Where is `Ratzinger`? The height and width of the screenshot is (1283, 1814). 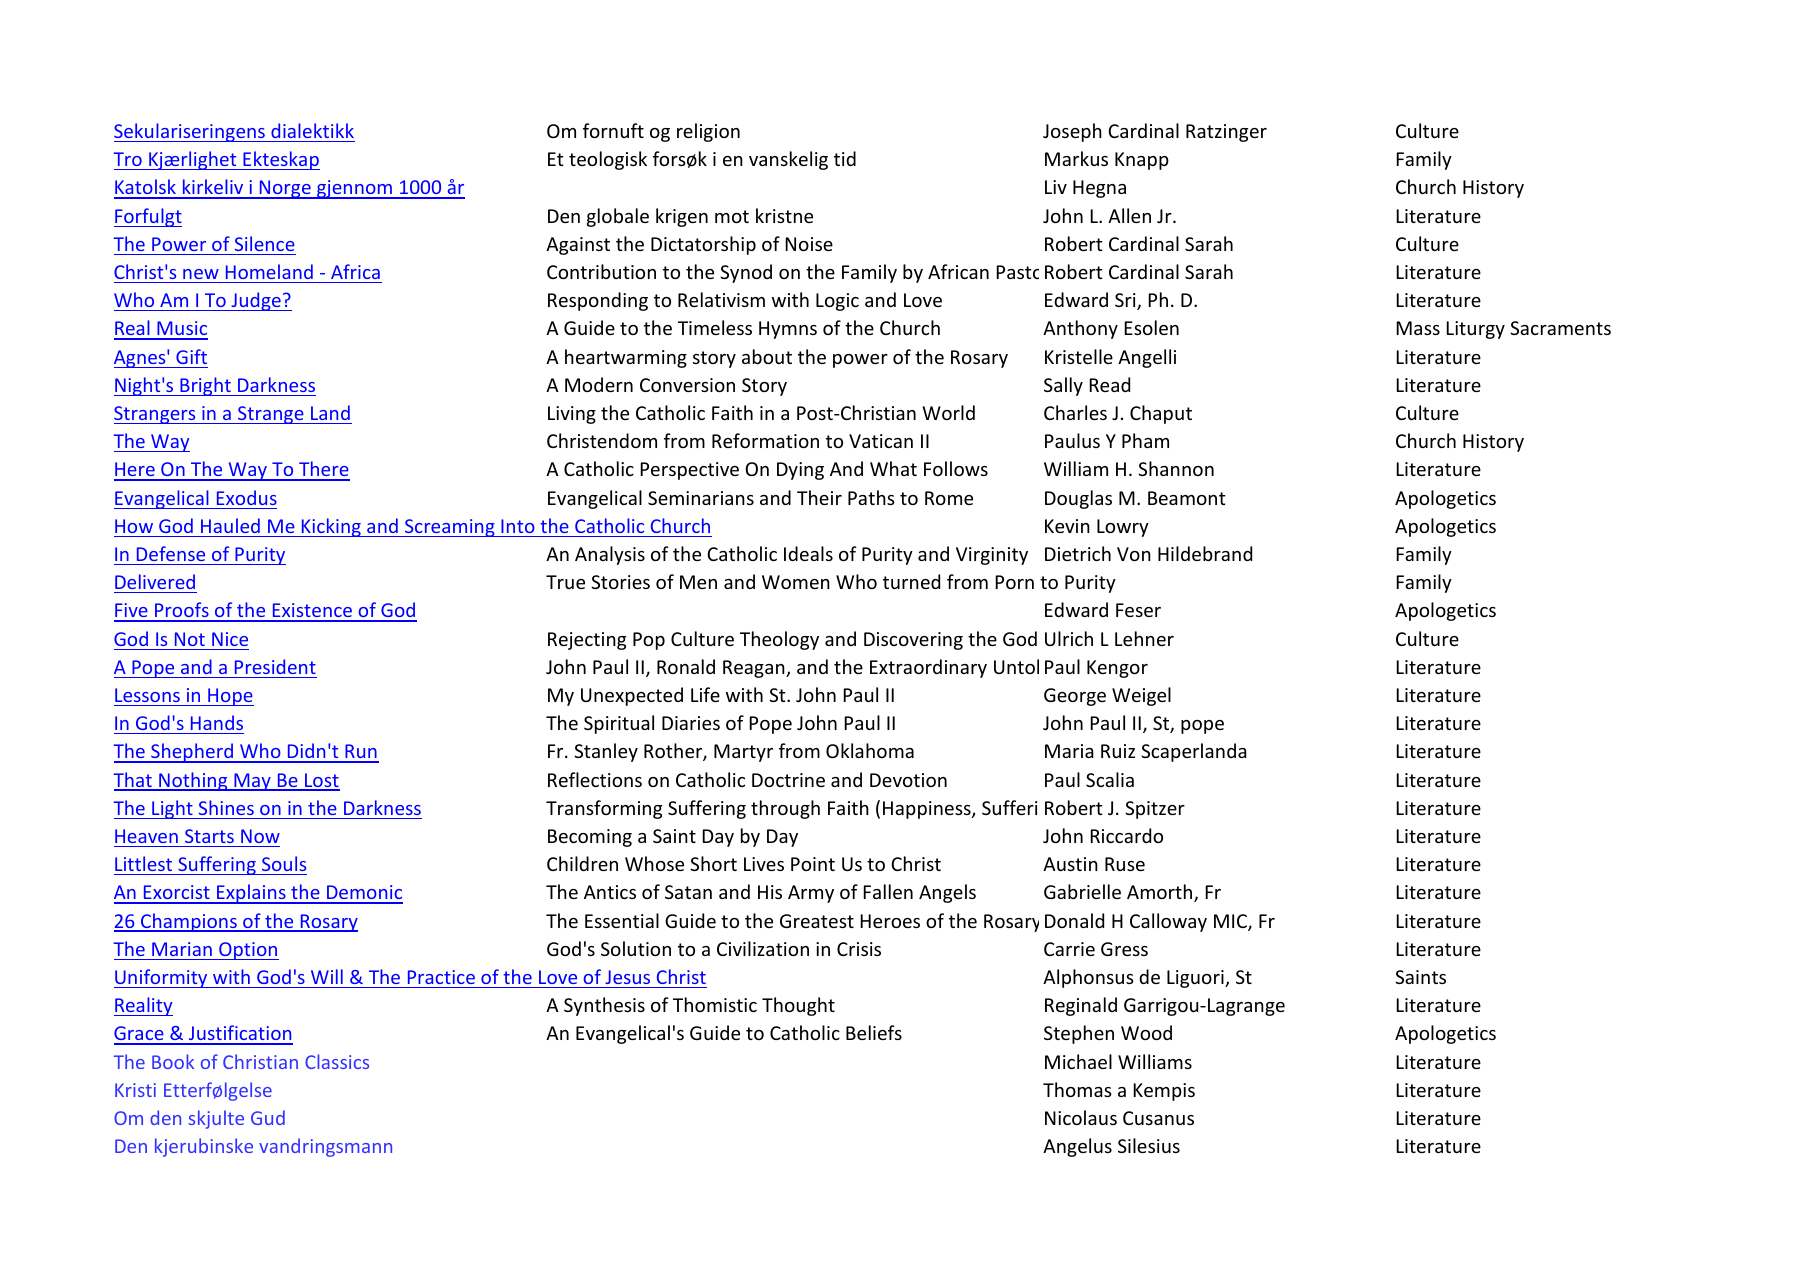 Ratzinger is located at coordinates (1226, 133).
